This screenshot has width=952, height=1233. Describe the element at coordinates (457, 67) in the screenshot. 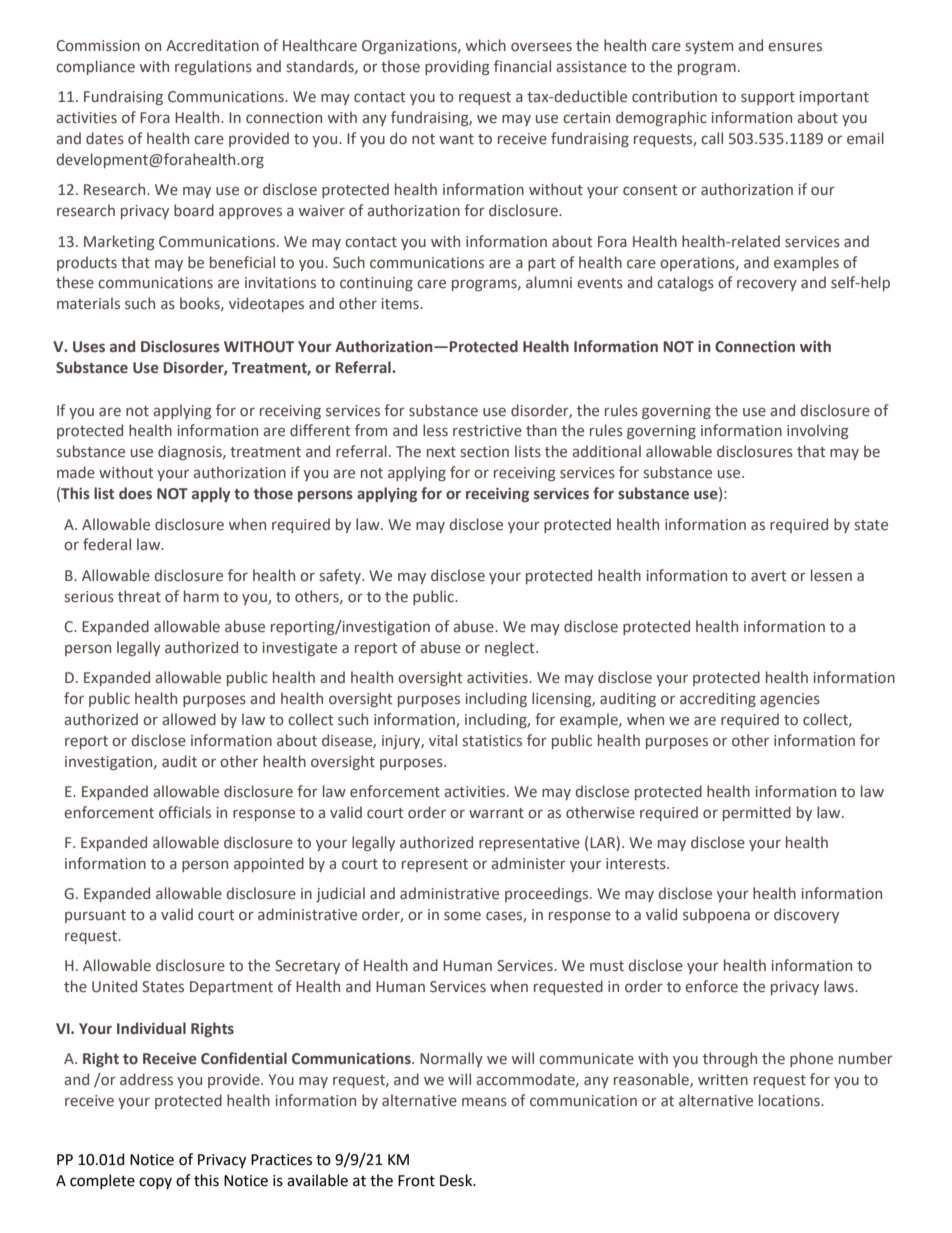

I see `providing` at that location.
